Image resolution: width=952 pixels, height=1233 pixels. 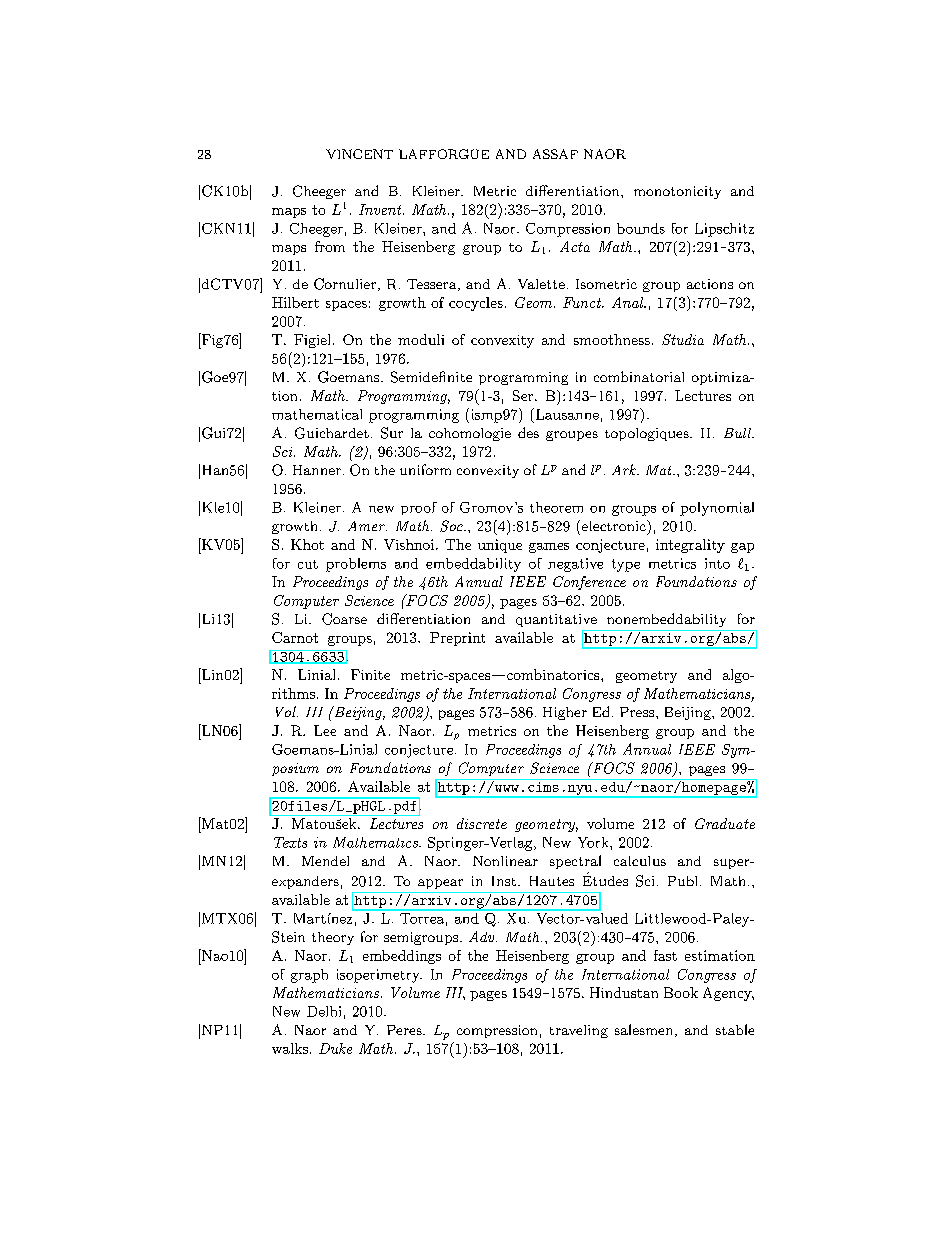 What do you see at coordinates (324, 1011) in the page?
I see `Delhi` at bounding box center [324, 1011].
